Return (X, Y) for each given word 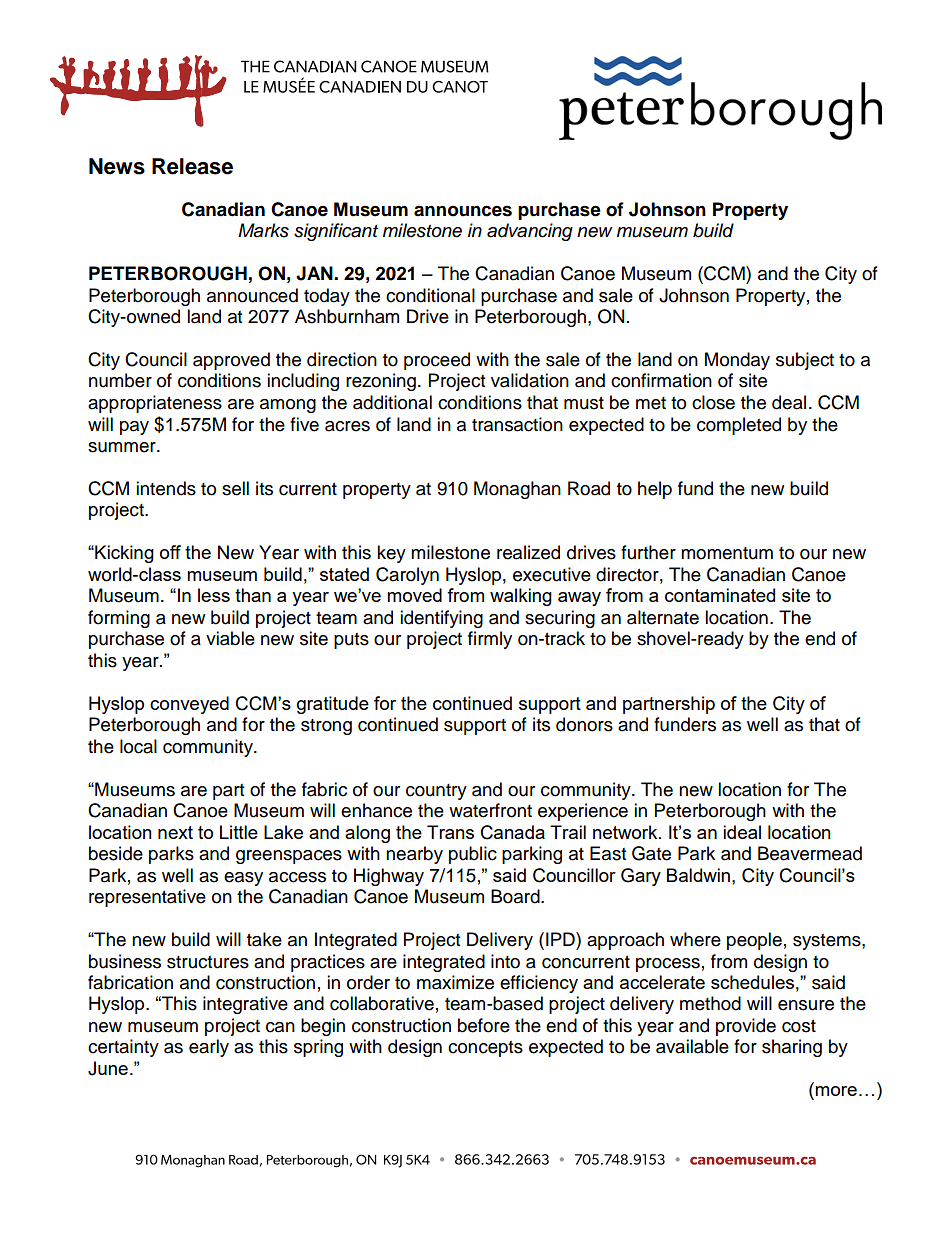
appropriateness (155, 404)
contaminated (720, 595)
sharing (792, 1048)
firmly (490, 640)
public (473, 855)
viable (230, 638)
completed (739, 426)
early (209, 1048)
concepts (485, 1049)
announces (463, 211)
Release (192, 166)
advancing (530, 232)
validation (530, 380)
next (175, 832)
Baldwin (698, 875)
